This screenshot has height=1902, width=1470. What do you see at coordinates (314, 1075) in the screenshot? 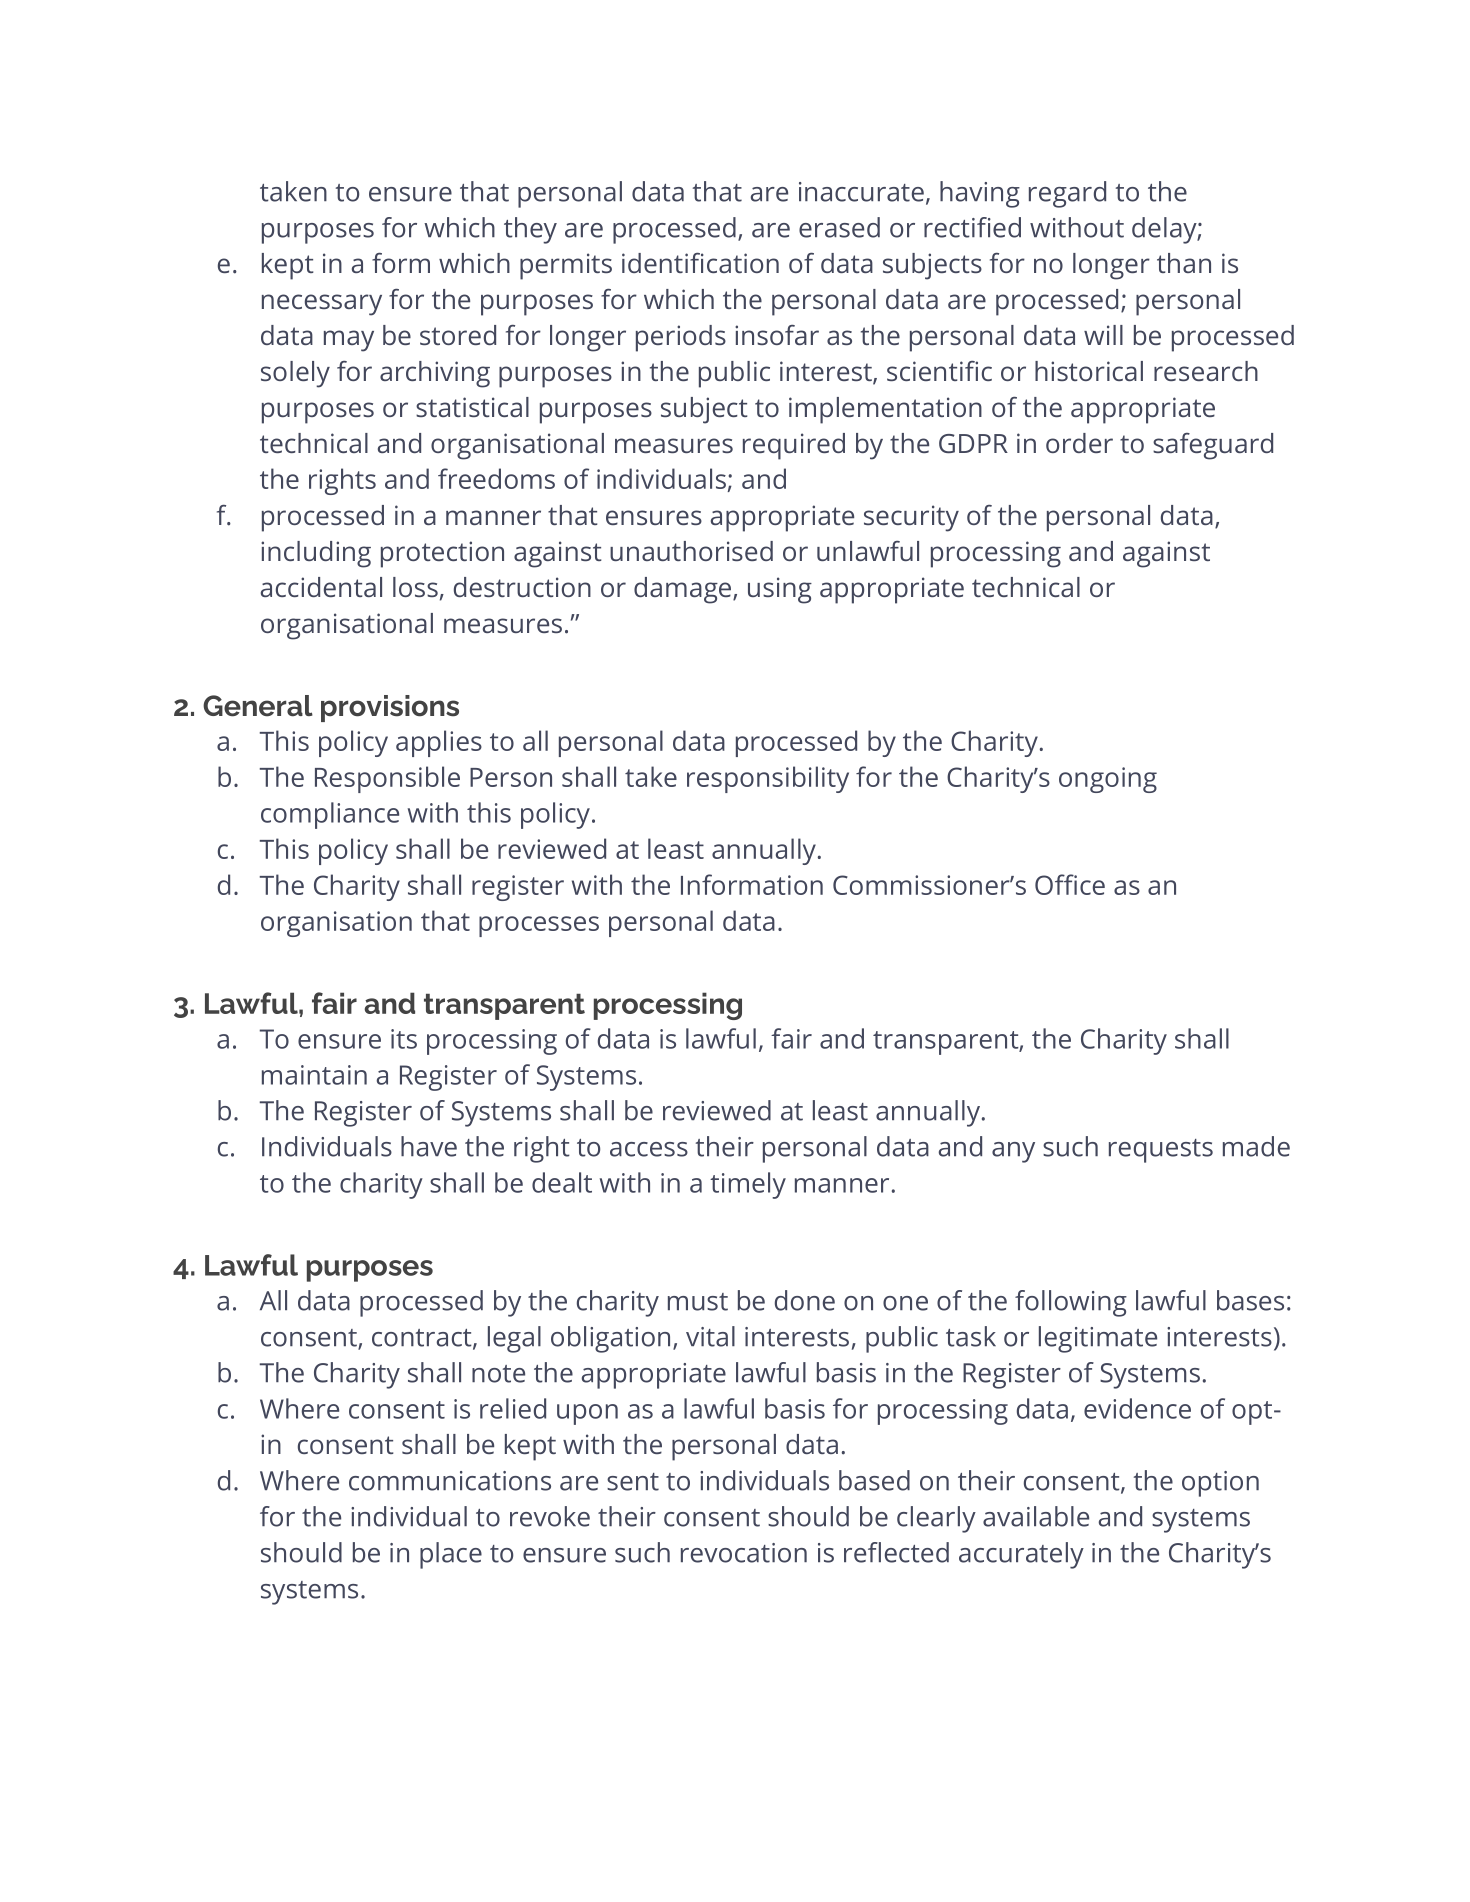
I see `maintain` at bounding box center [314, 1075].
